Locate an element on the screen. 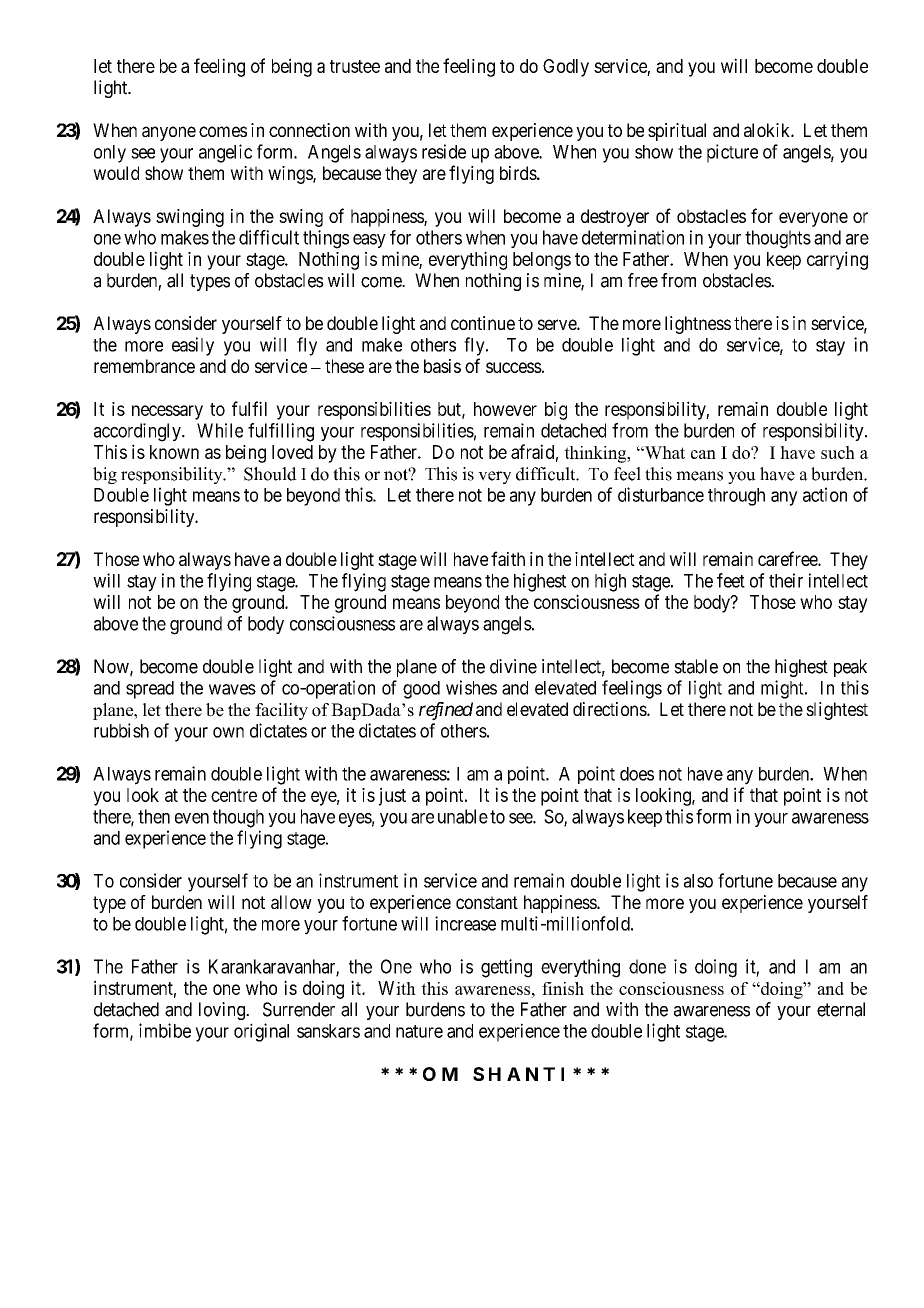  reside is located at coordinates (444, 151).
